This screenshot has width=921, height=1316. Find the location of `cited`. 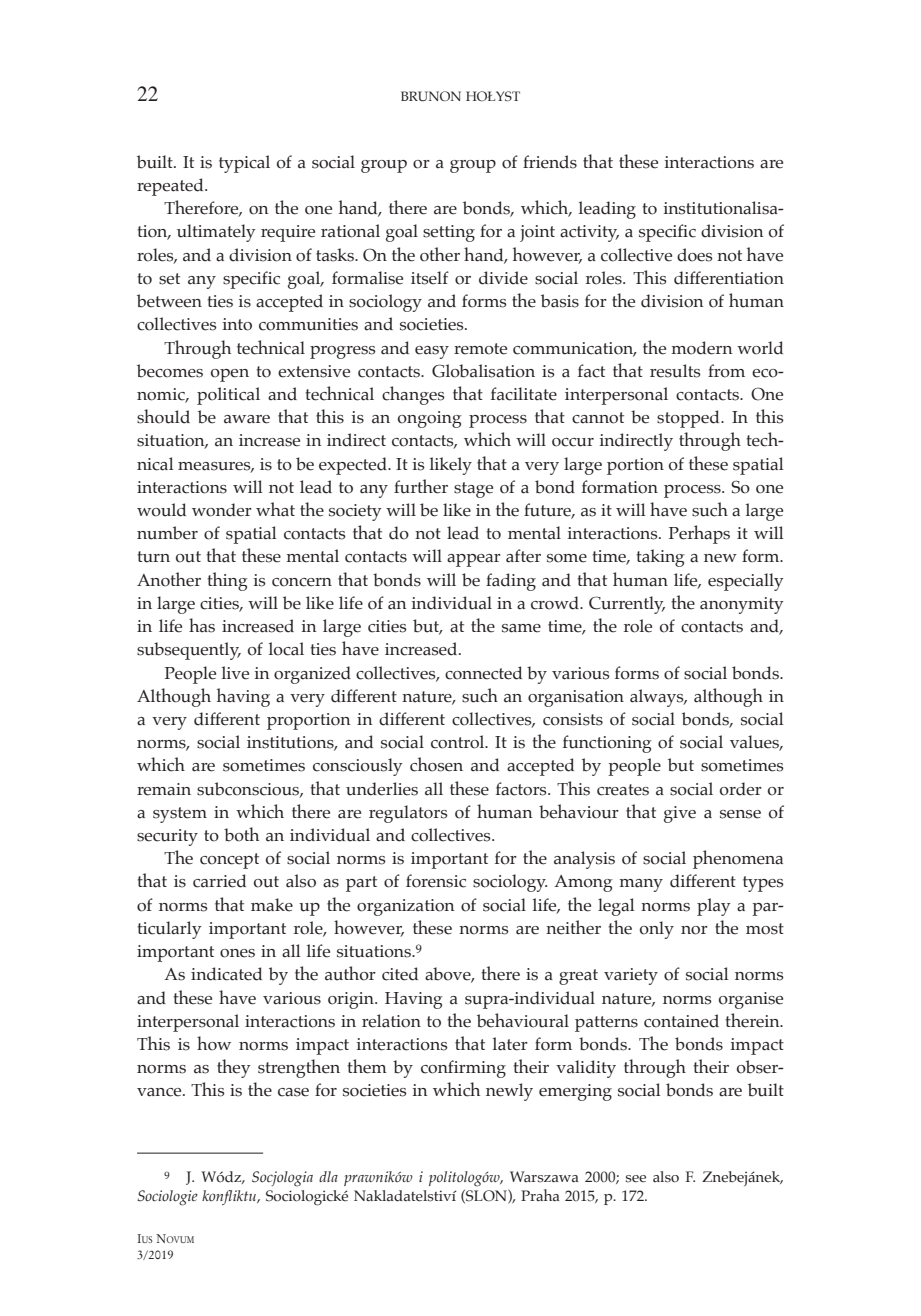

cited is located at coordinates (400, 974).
